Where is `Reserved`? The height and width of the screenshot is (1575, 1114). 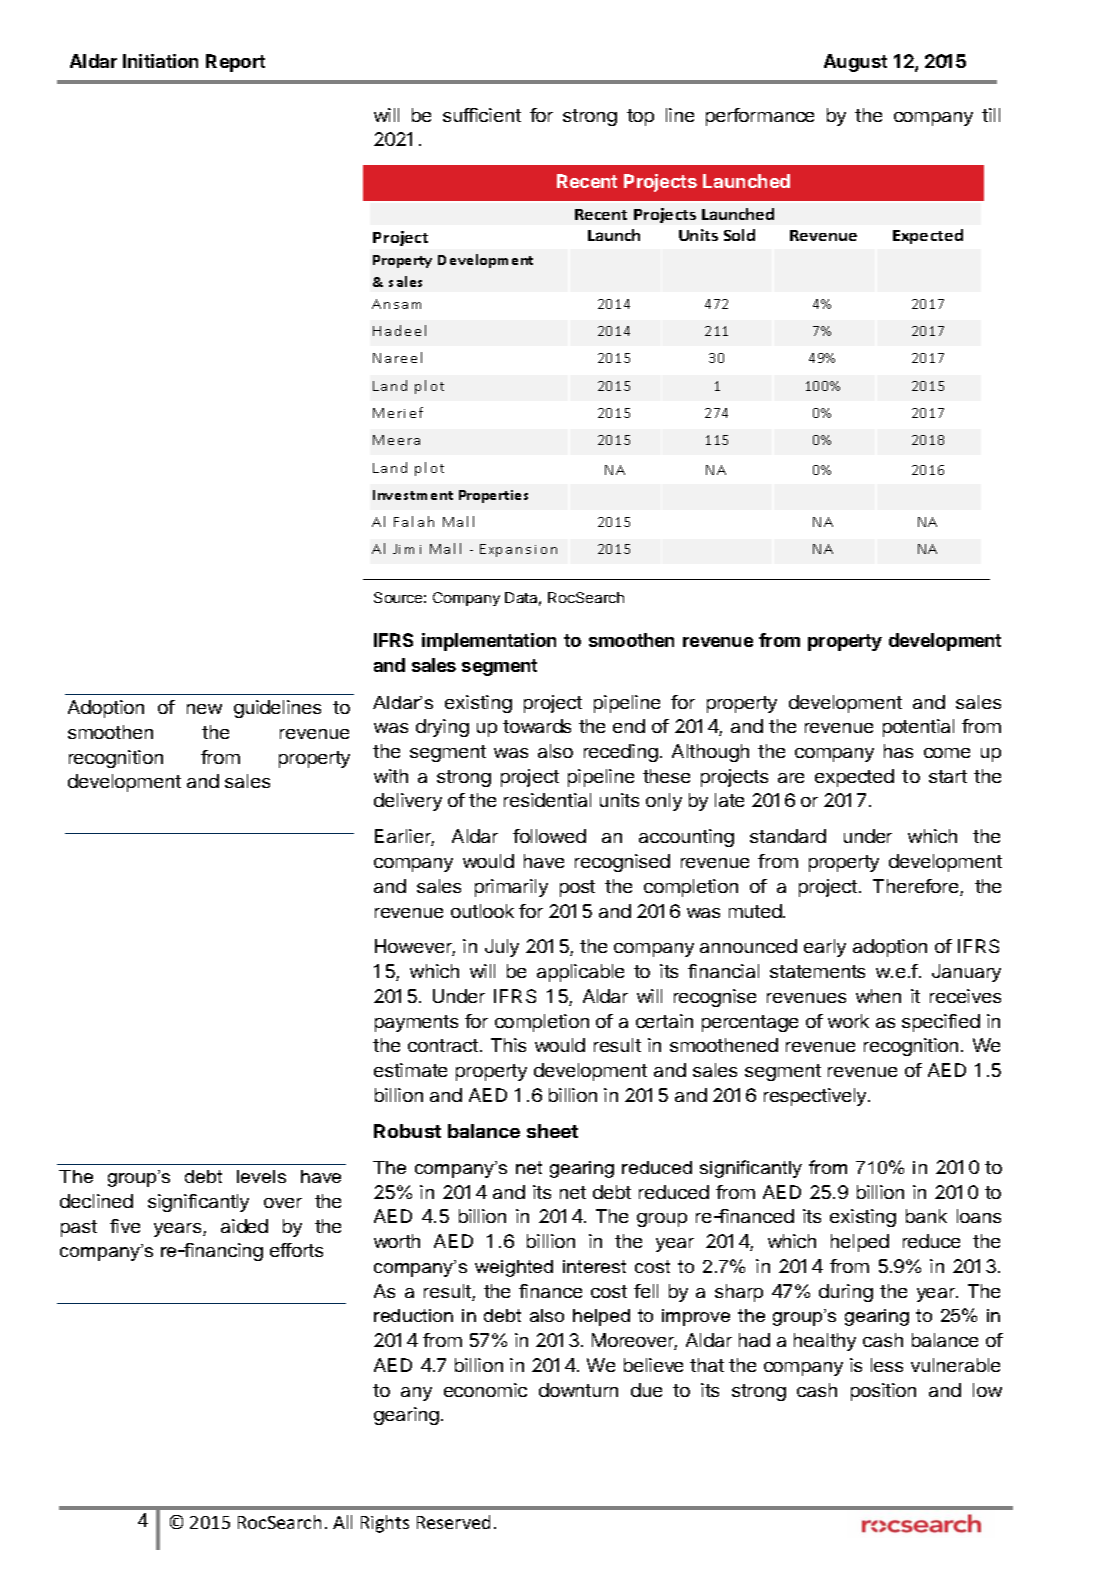
Reserved is located at coordinates (453, 1522).
